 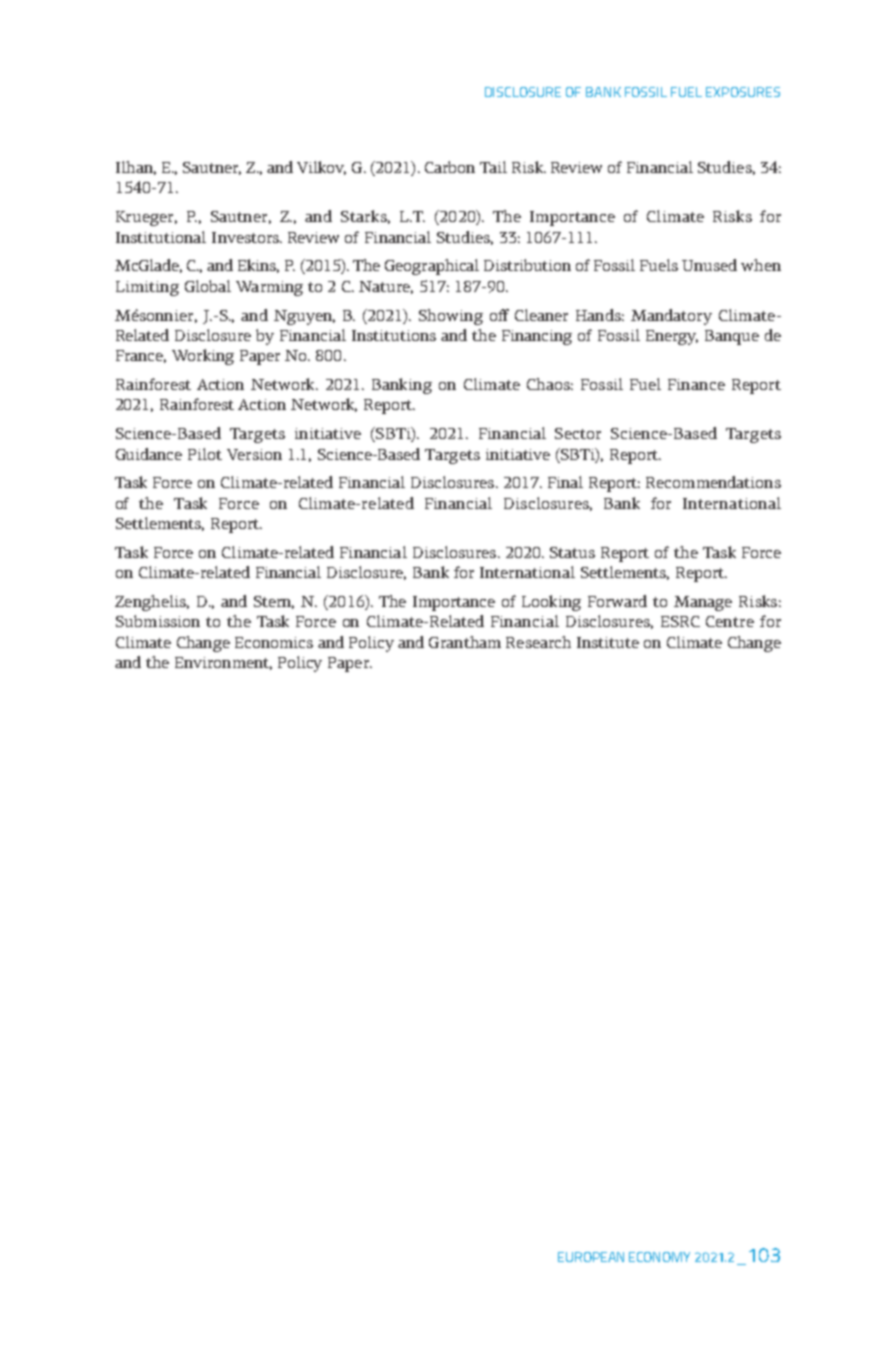 What do you see at coordinates (608, 642) in the image?
I see `Institute` at bounding box center [608, 642].
